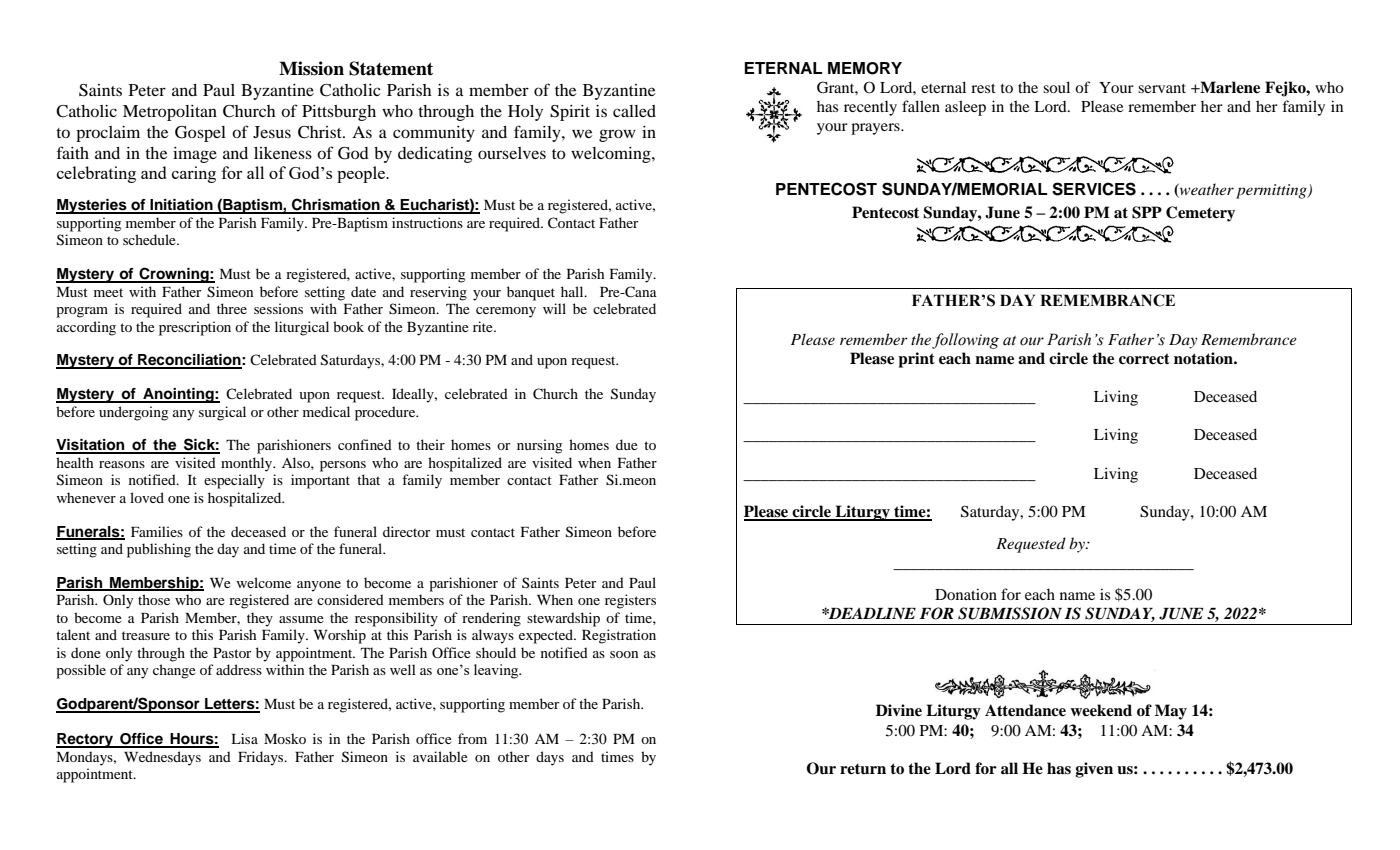  Describe the element at coordinates (627, 444) in the screenshot. I see `due` at that location.
